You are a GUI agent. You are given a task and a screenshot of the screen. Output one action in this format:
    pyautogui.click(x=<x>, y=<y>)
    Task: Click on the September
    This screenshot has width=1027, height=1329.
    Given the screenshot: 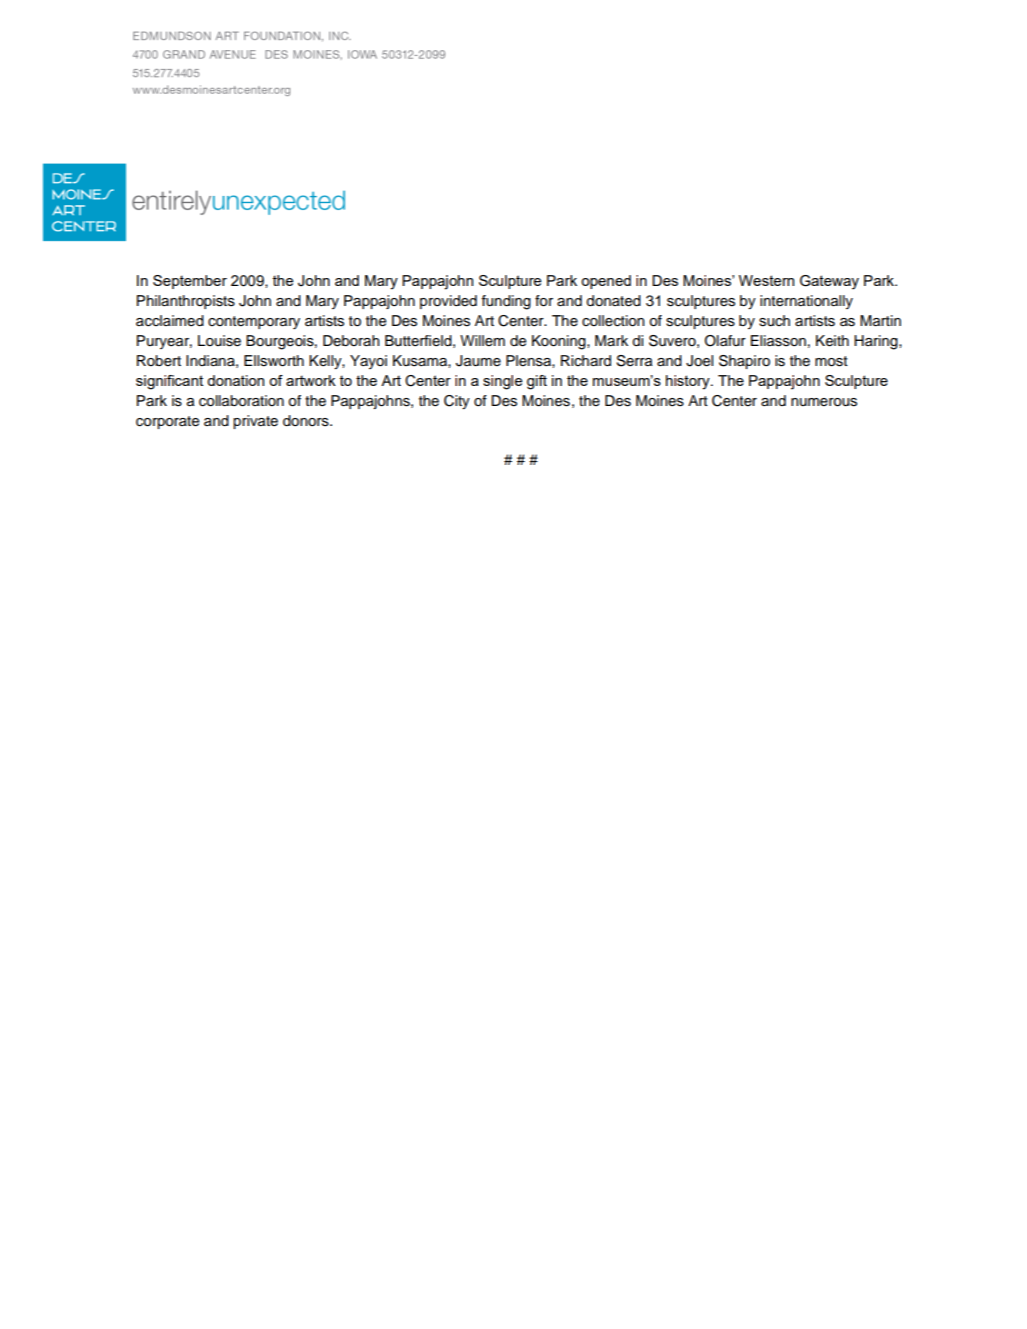 What is the action you would take?
    pyautogui.click(x=190, y=282)
